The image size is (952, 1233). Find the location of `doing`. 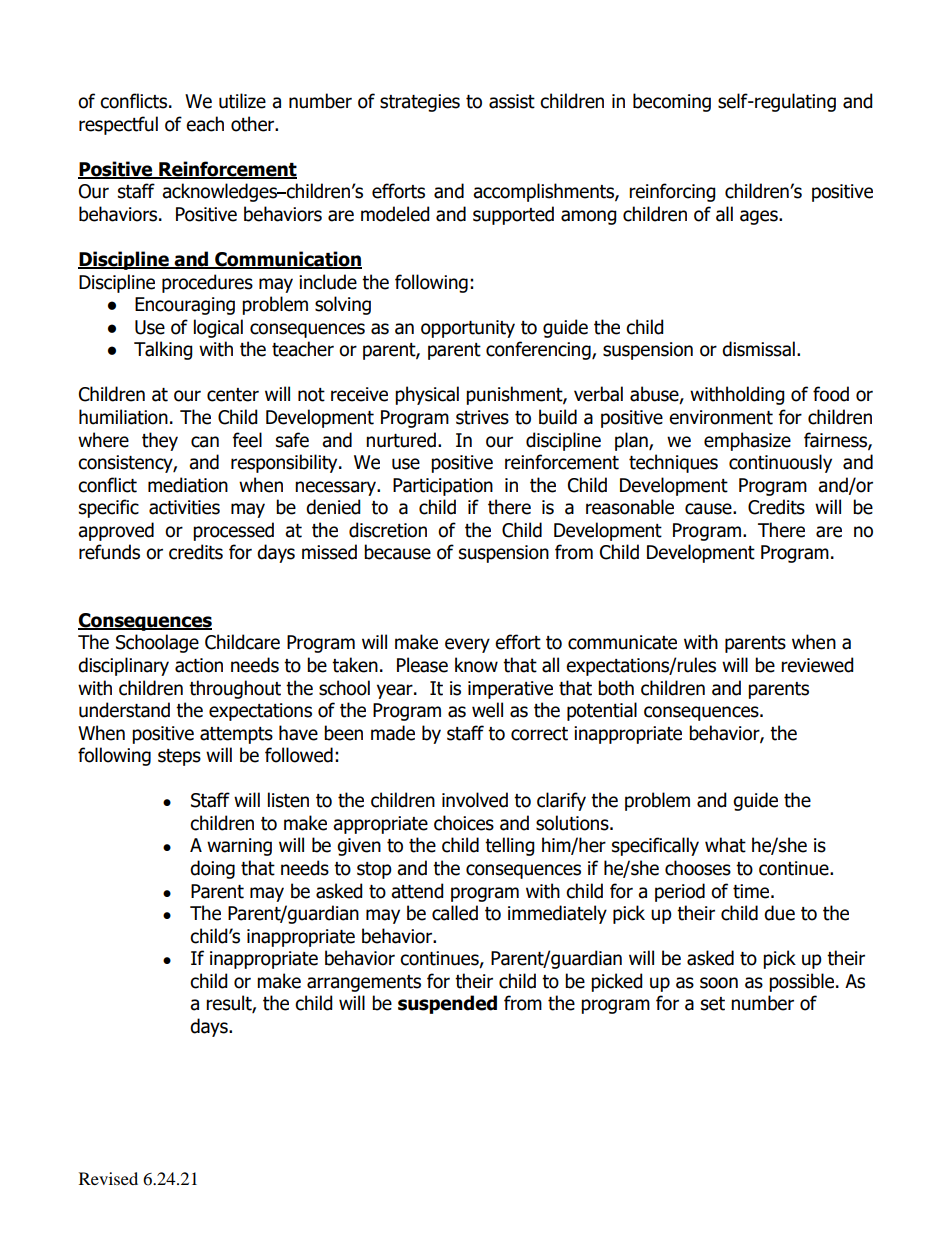

doing is located at coordinates (212, 869).
